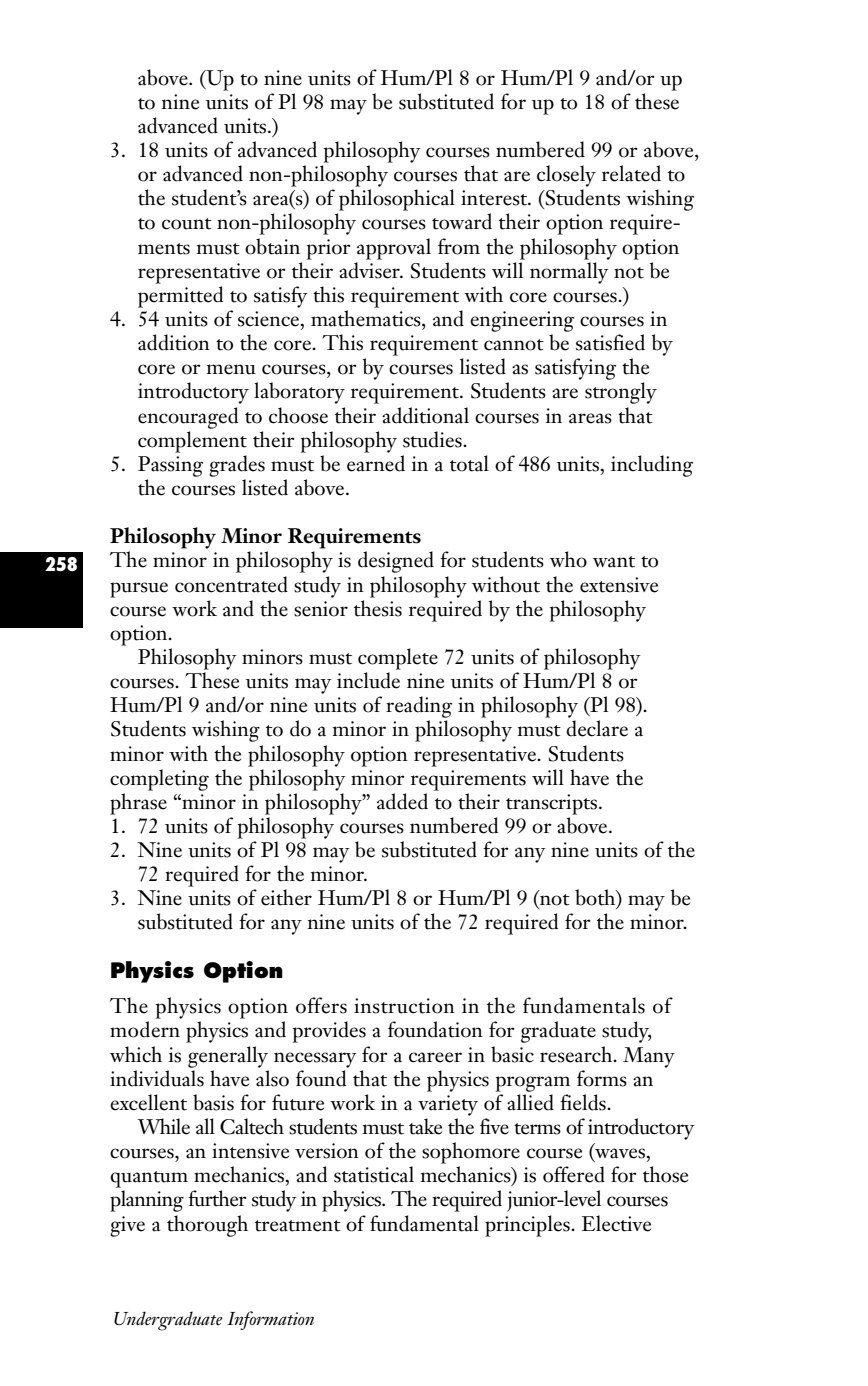 Image resolution: width=868 pixels, height=1386 pixels. I want to click on count, so click(187, 224).
